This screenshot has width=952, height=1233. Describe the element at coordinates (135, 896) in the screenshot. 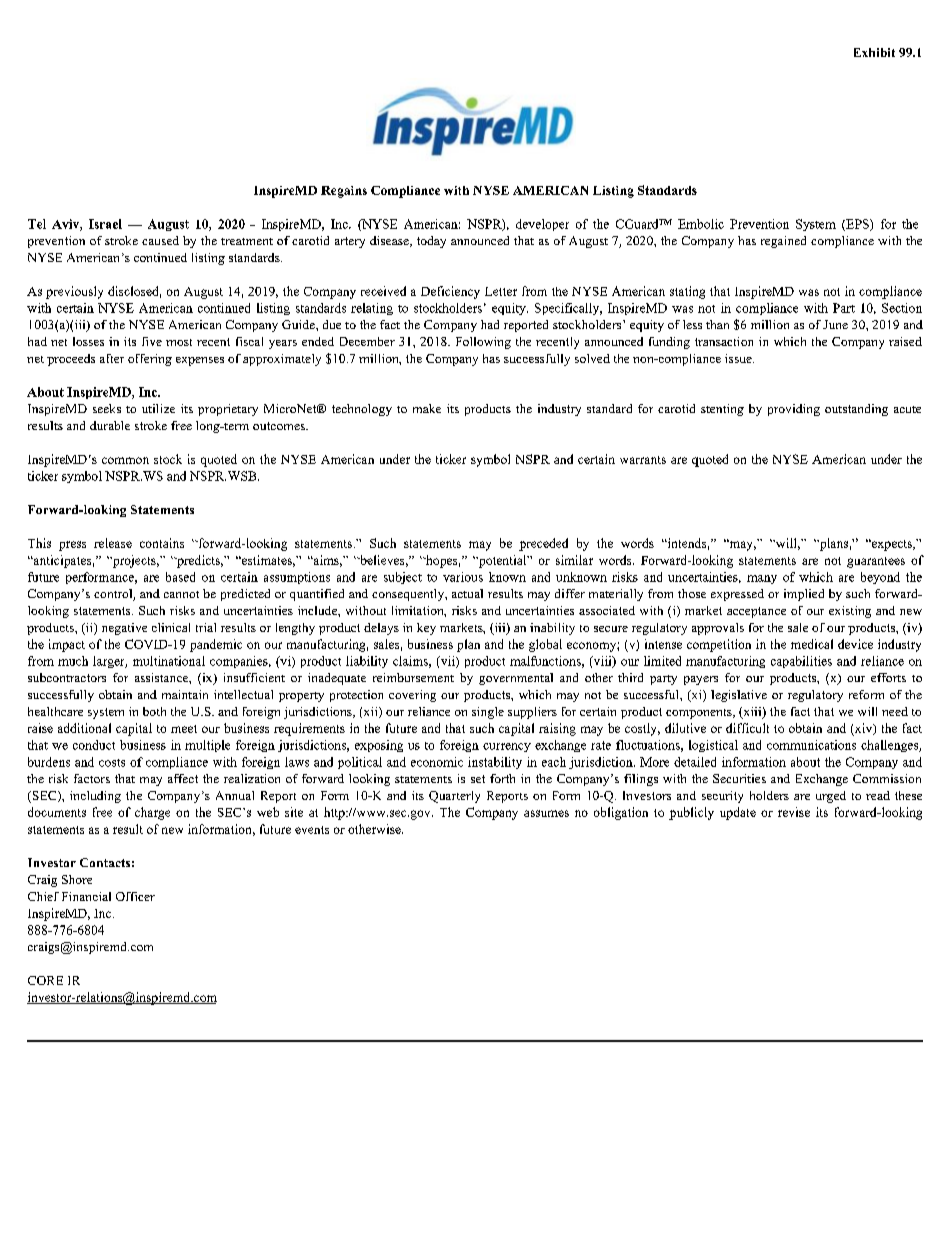

I see `Officer` at that location.
